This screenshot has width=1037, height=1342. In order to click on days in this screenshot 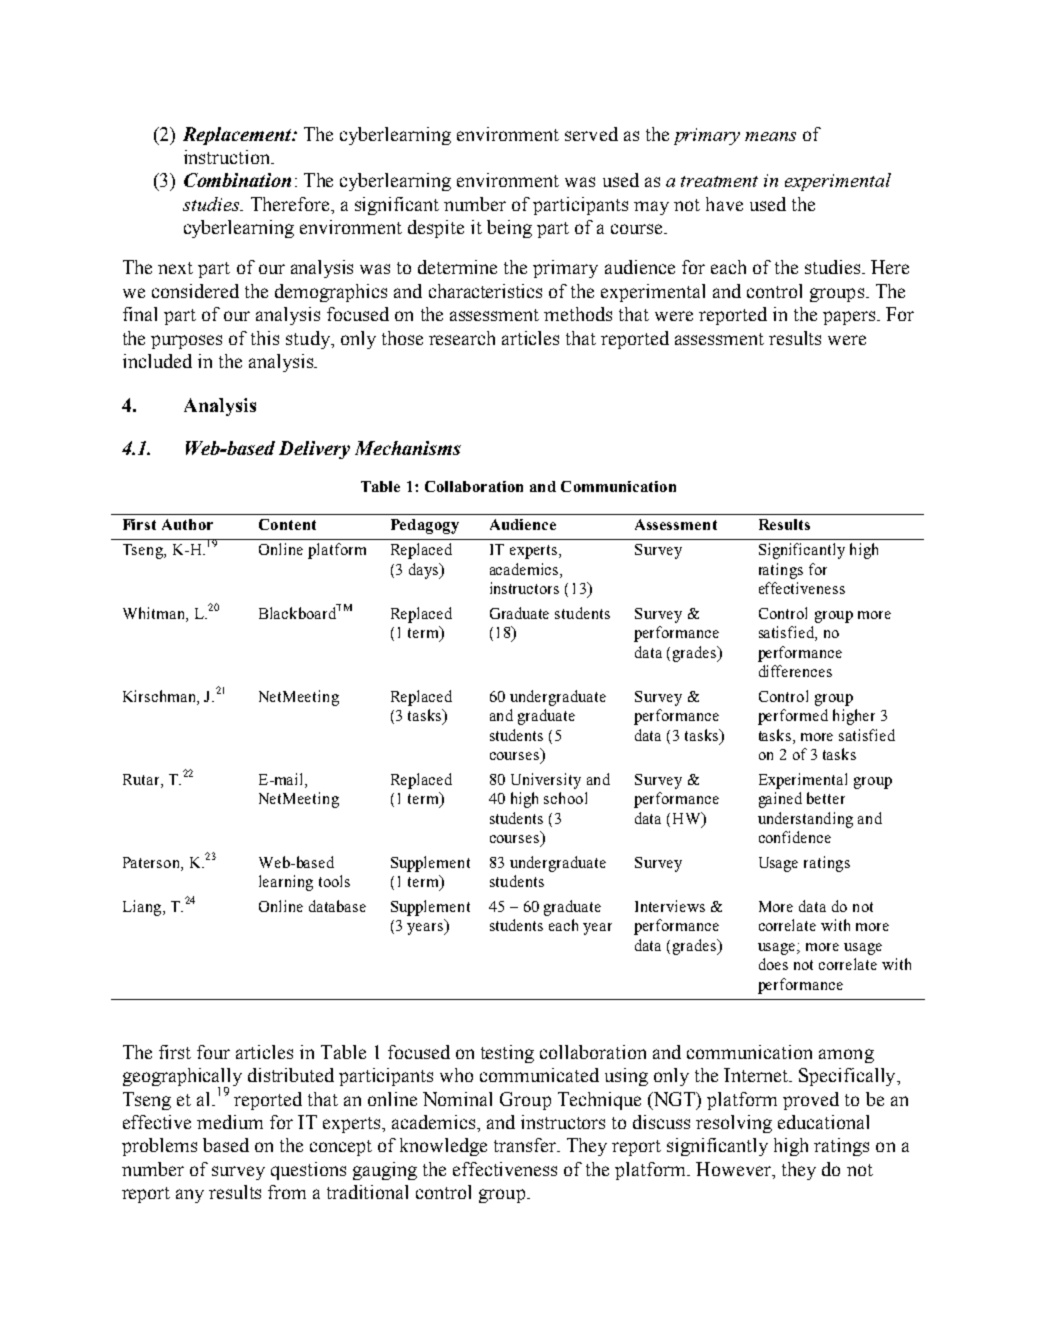, I will do `click(425, 571)`.
